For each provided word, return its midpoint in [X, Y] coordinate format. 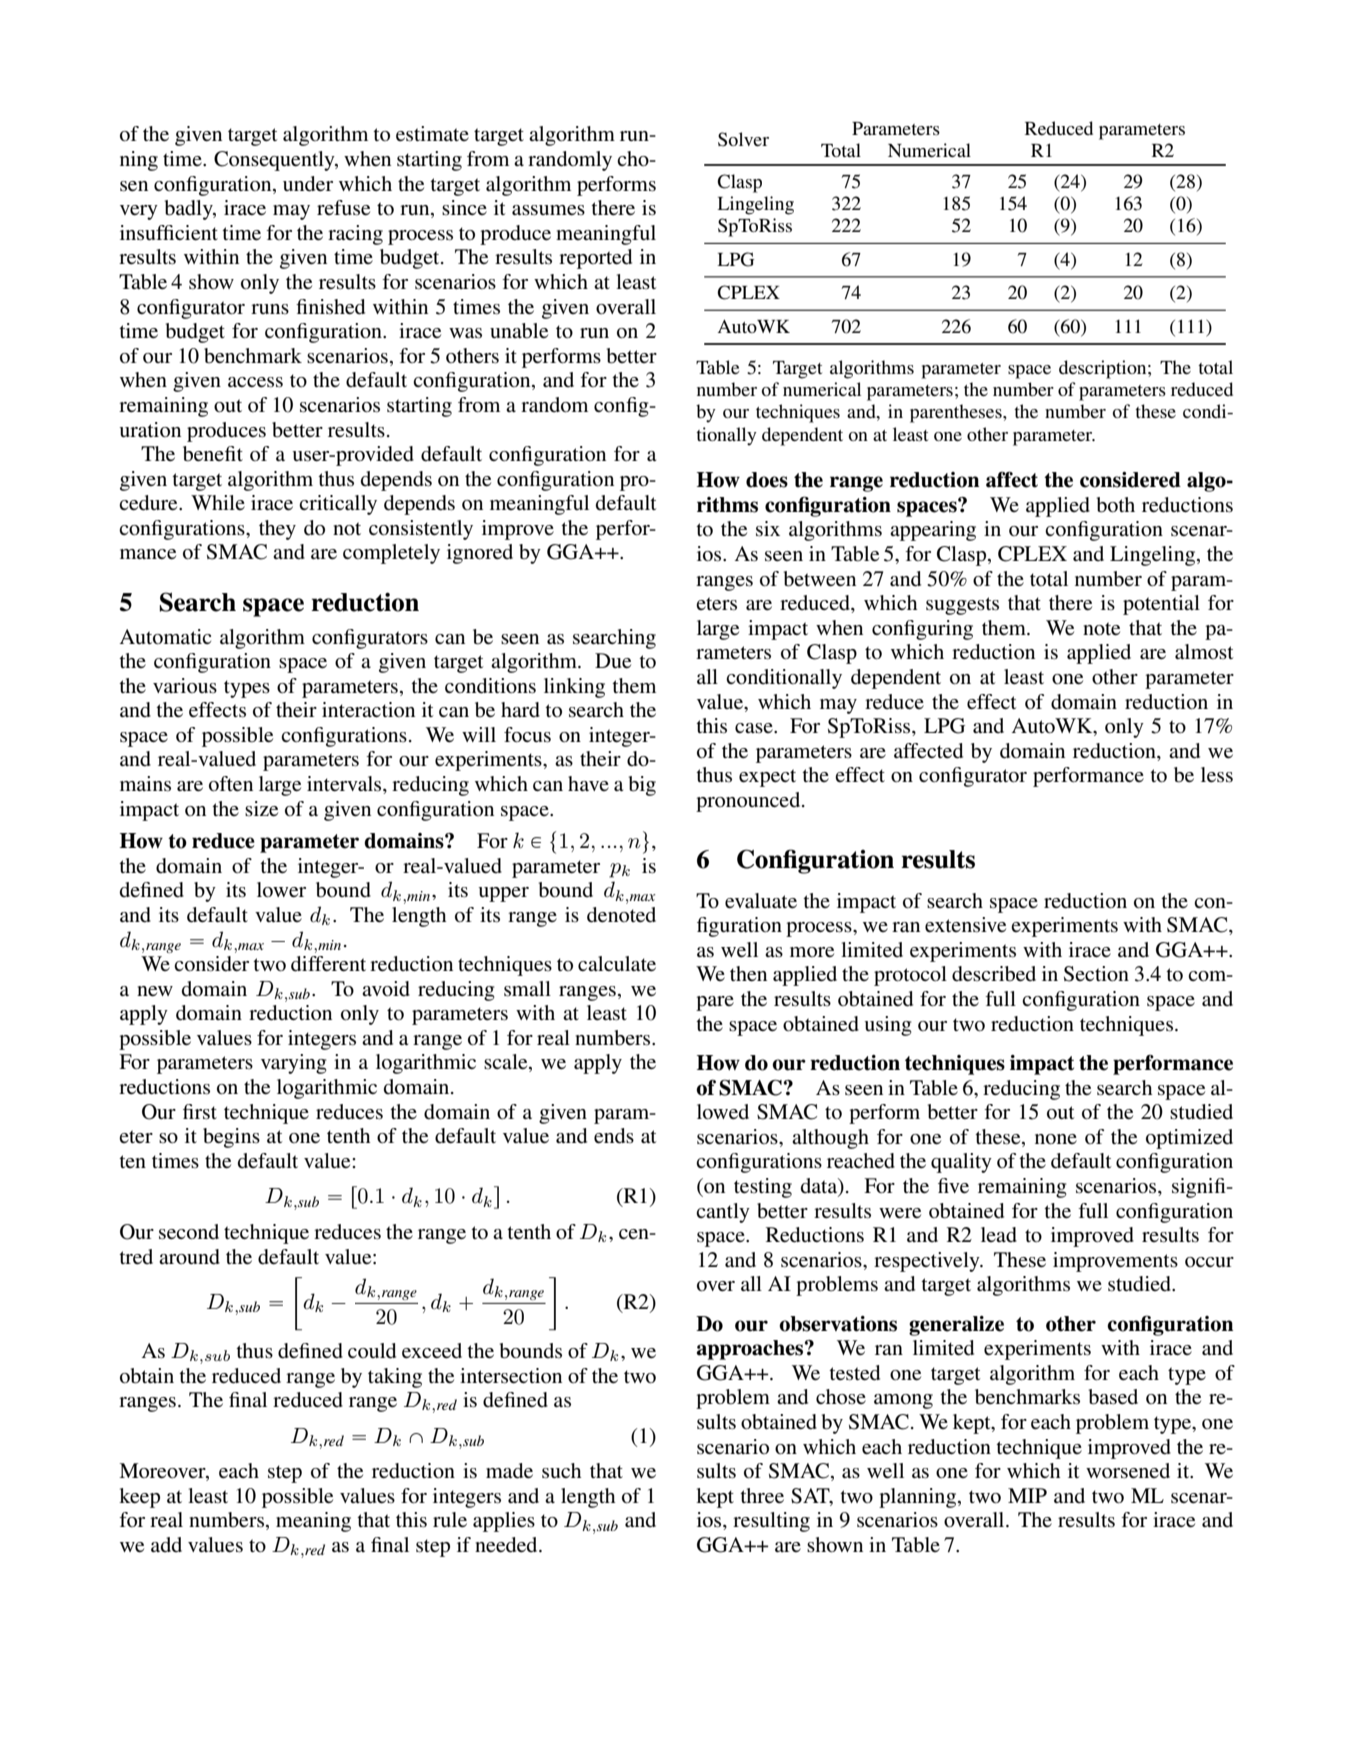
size [261, 809]
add [166, 1544]
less [1217, 775]
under [308, 184]
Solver [743, 139]
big [642, 786]
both [1116, 505]
